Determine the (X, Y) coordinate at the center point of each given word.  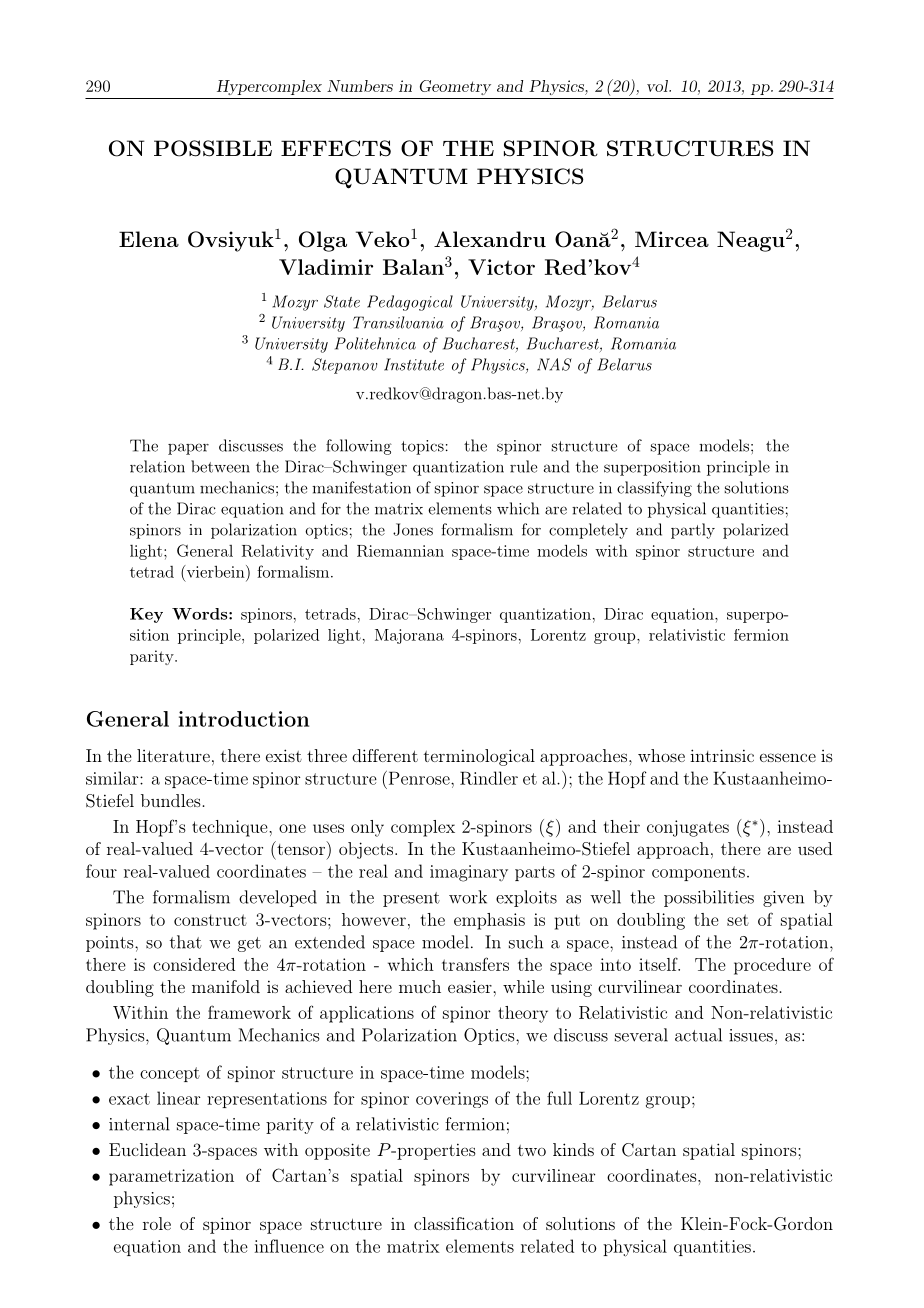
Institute (414, 364)
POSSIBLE (213, 148)
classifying (654, 489)
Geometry (455, 87)
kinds (573, 1149)
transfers (475, 964)
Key (146, 615)
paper (188, 449)
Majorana (409, 636)
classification (464, 1223)
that (186, 942)
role (157, 1223)
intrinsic (722, 755)
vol (658, 86)
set (738, 920)
